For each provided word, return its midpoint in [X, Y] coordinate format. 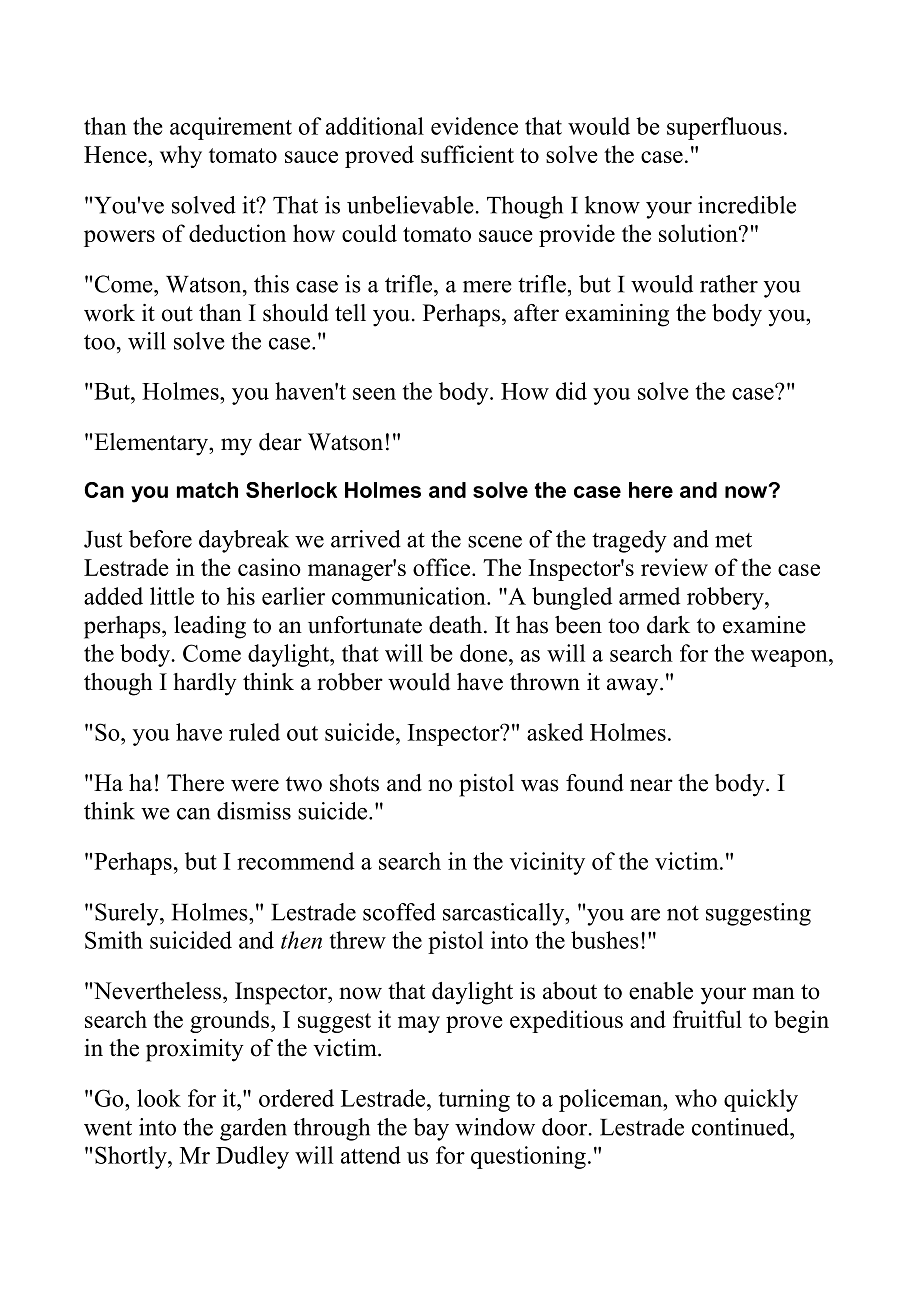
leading [210, 627]
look [159, 1098]
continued [741, 1127]
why [181, 156]
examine [764, 625]
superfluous [724, 128]
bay [431, 1129]
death [455, 625]
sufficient [467, 154]
